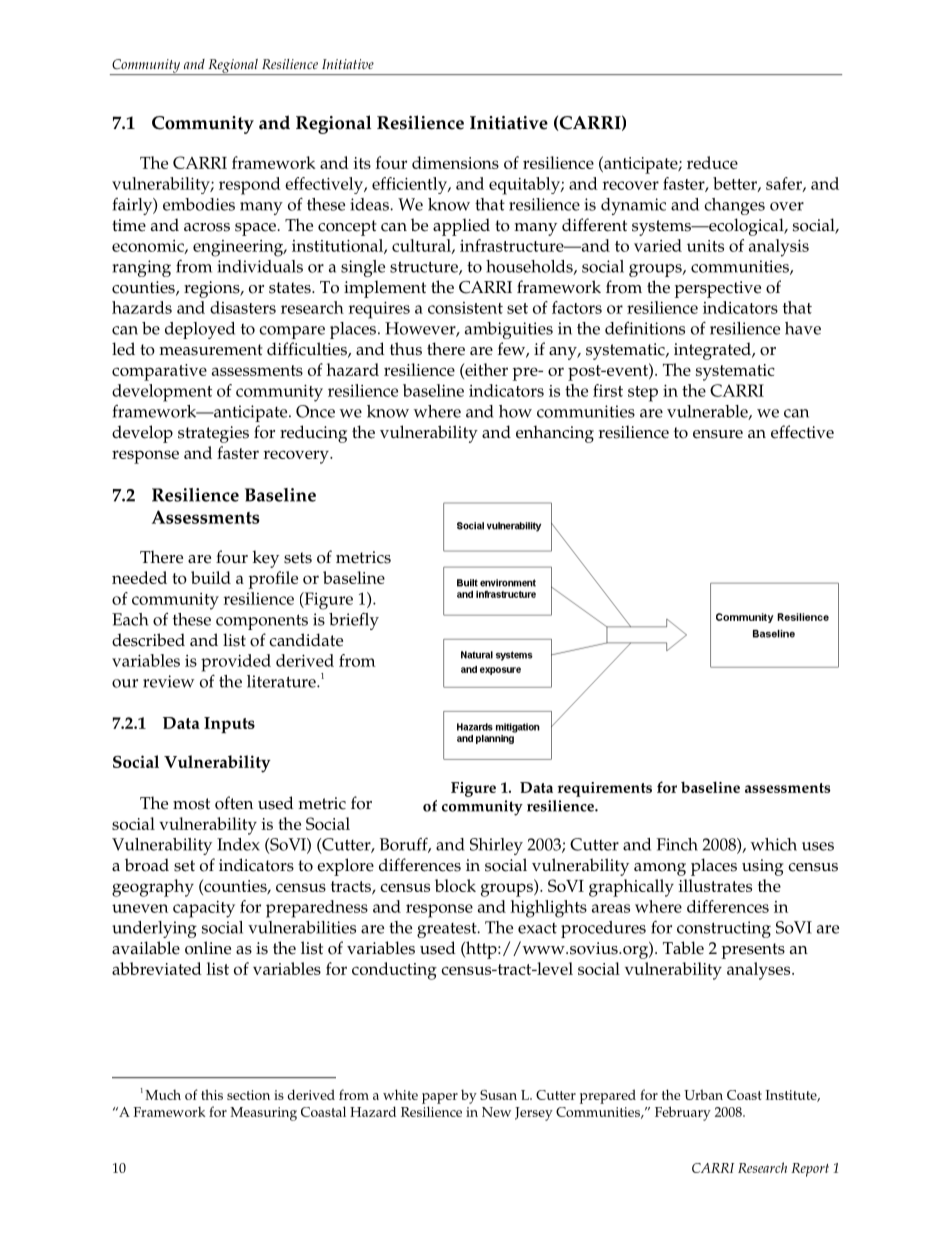 This screenshot has height=1233, width=952. Describe the element at coordinates (683, 1113) in the screenshot. I see `February` at that location.
